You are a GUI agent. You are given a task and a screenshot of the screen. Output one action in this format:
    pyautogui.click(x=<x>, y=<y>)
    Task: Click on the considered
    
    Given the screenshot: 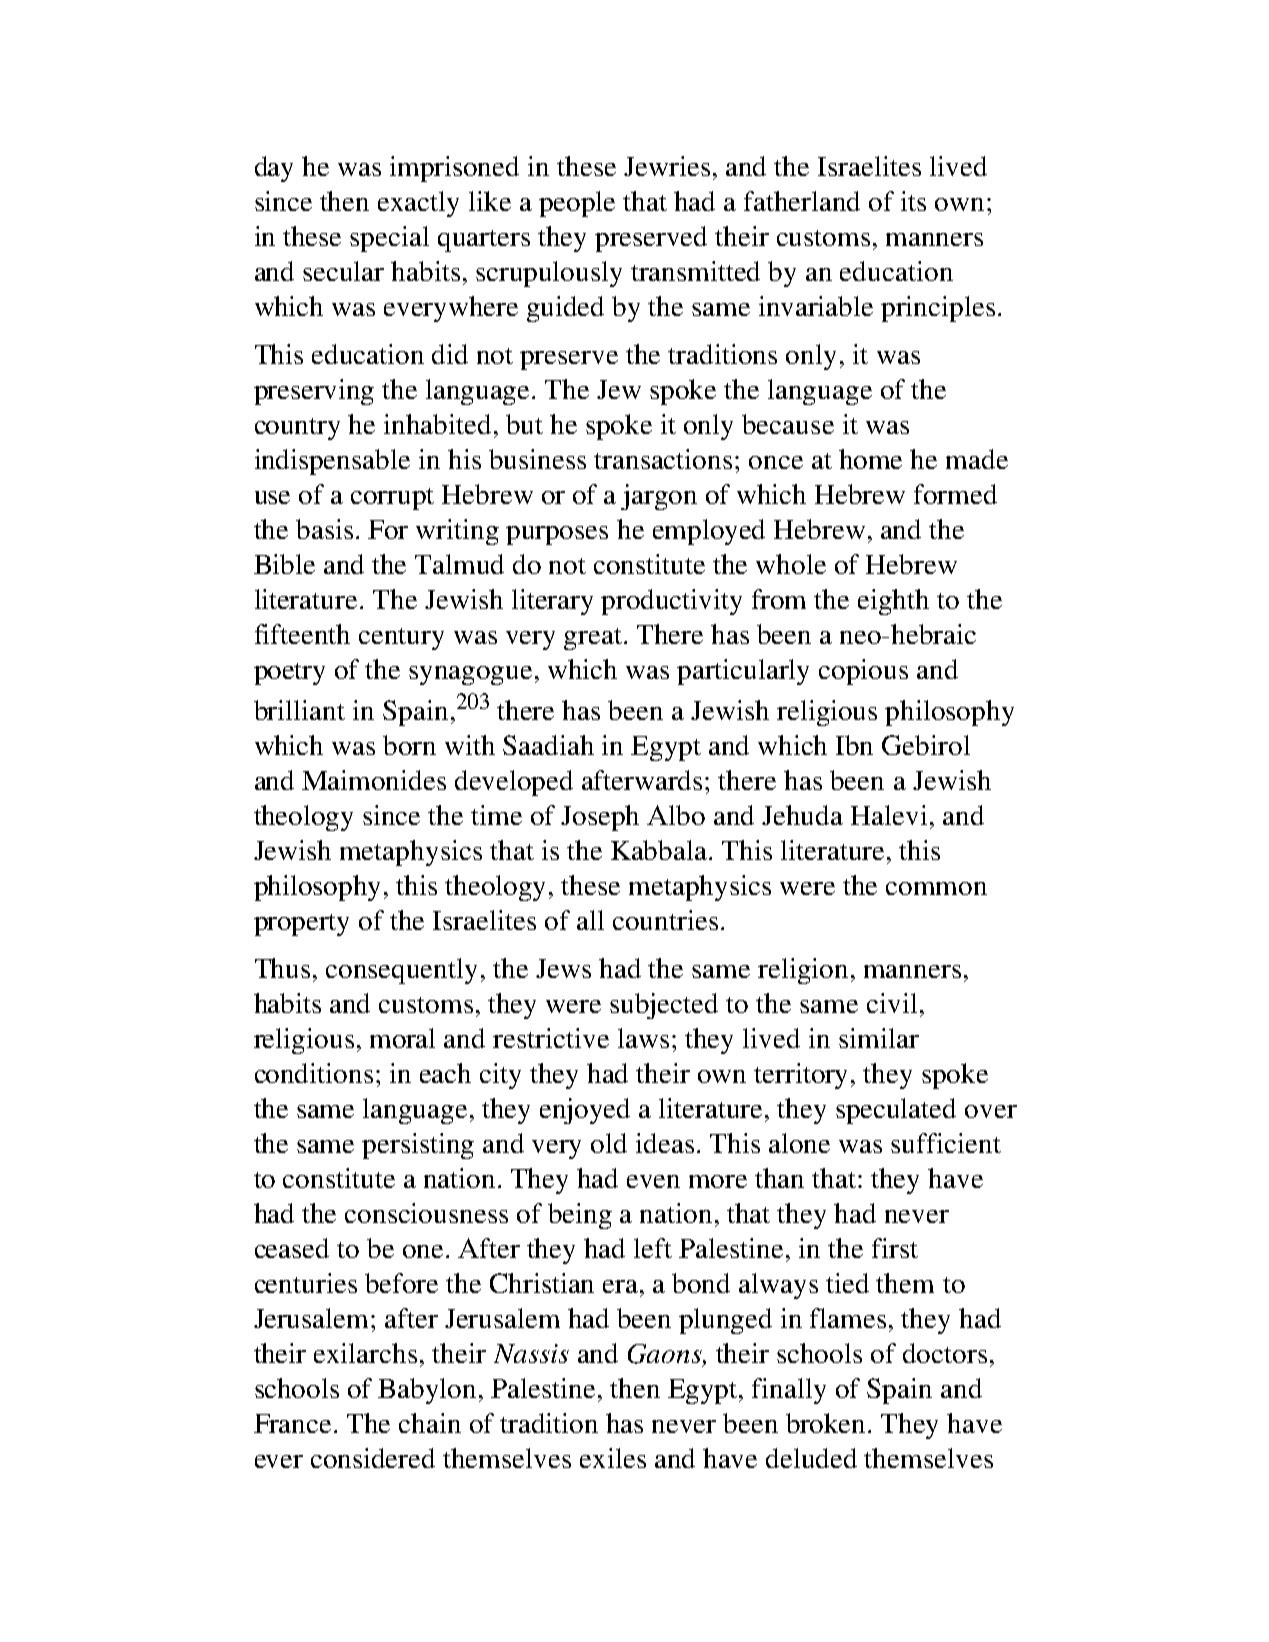 What is the action you would take?
    pyautogui.click(x=373, y=1458)
